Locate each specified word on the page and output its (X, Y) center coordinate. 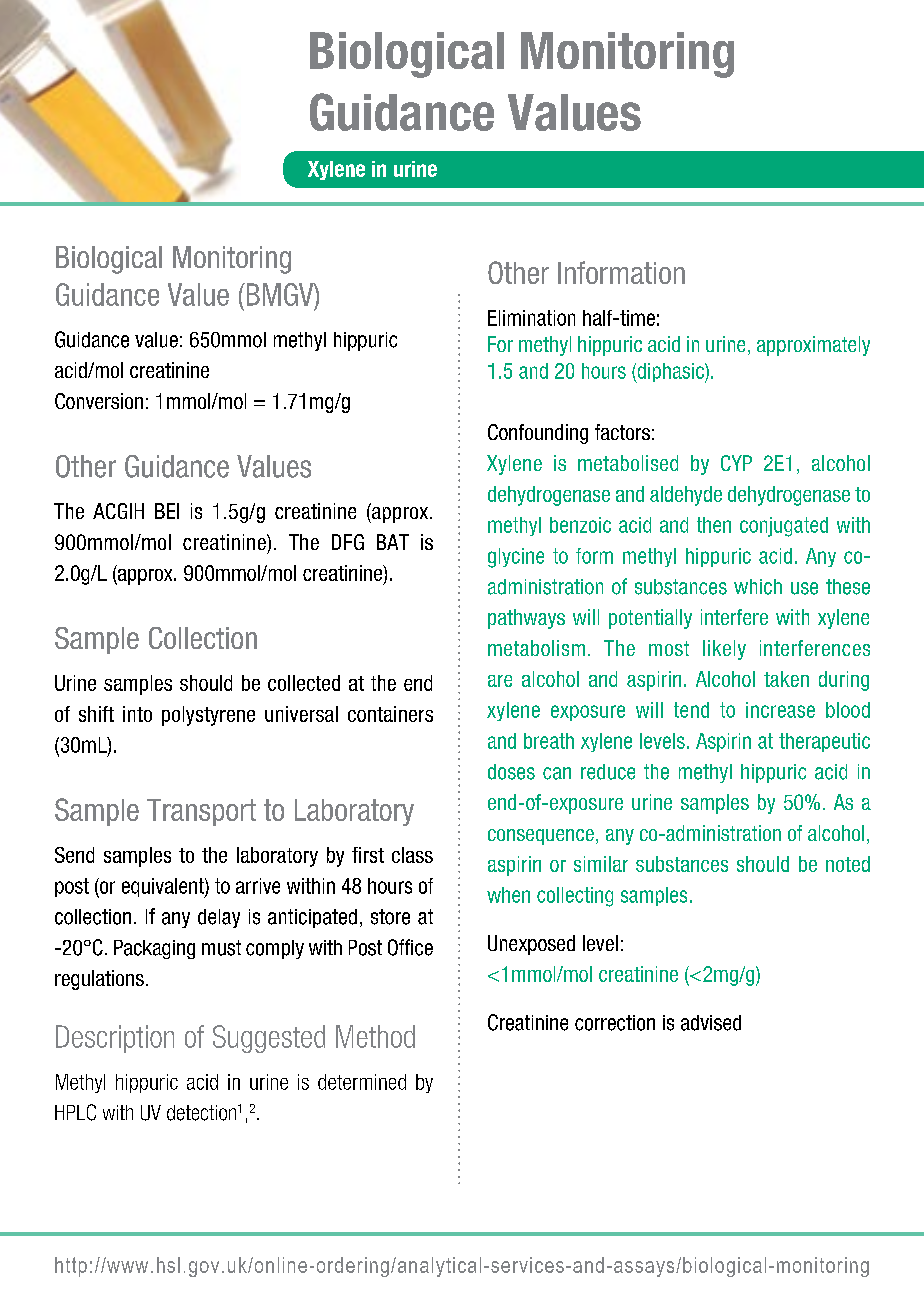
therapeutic (824, 742)
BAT (393, 542)
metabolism (536, 648)
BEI (167, 511)
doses (511, 772)
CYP (736, 463)
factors (622, 432)
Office (410, 947)
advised (711, 1023)
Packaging (154, 949)
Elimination (531, 318)
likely (724, 650)
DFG (348, 542)
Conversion (99, 401)
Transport (201, 812)
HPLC (75, 1112)
